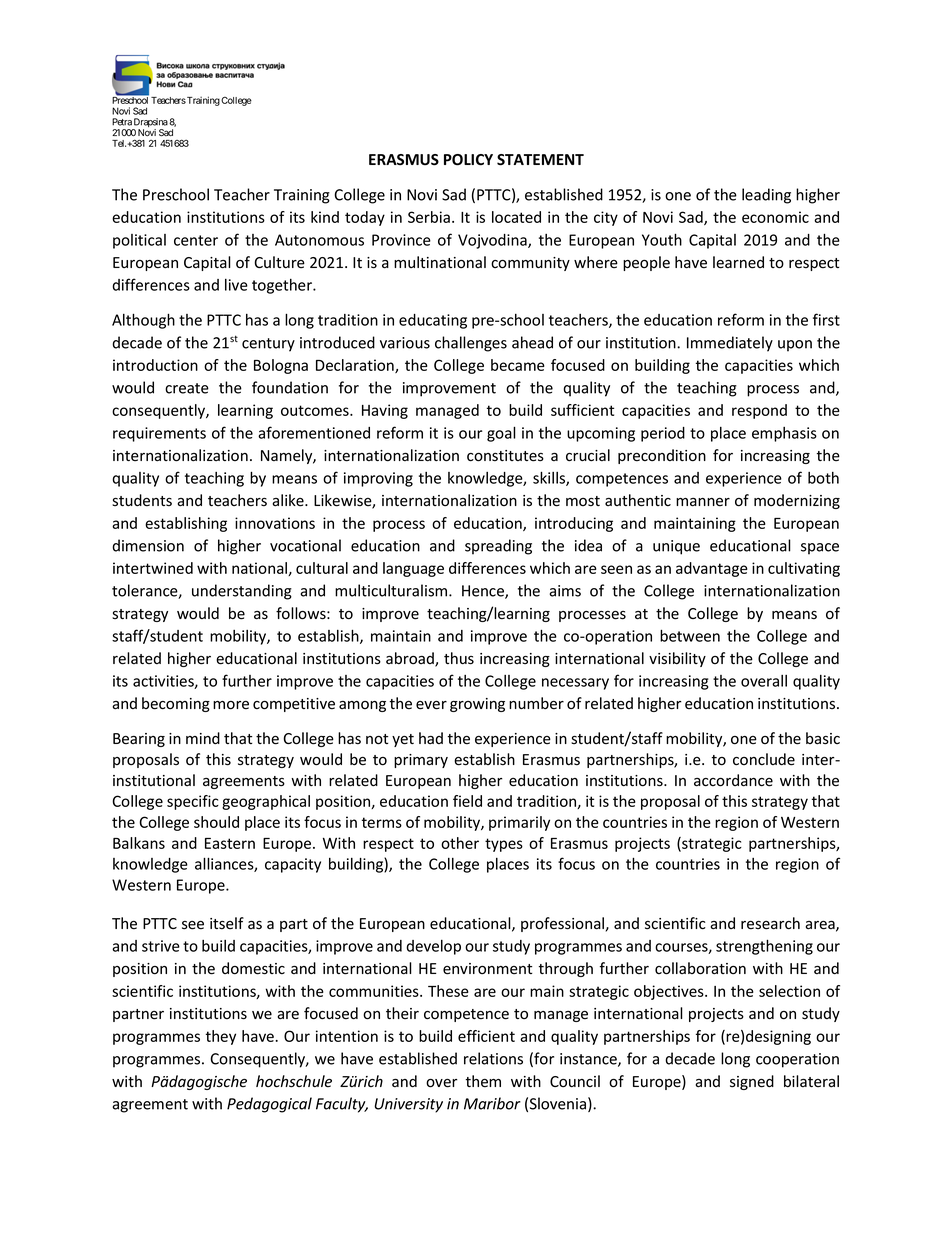 Image resolution: width=952 pixels, height=1233 pixels. I want to click on understanding, so click(242, 592).
